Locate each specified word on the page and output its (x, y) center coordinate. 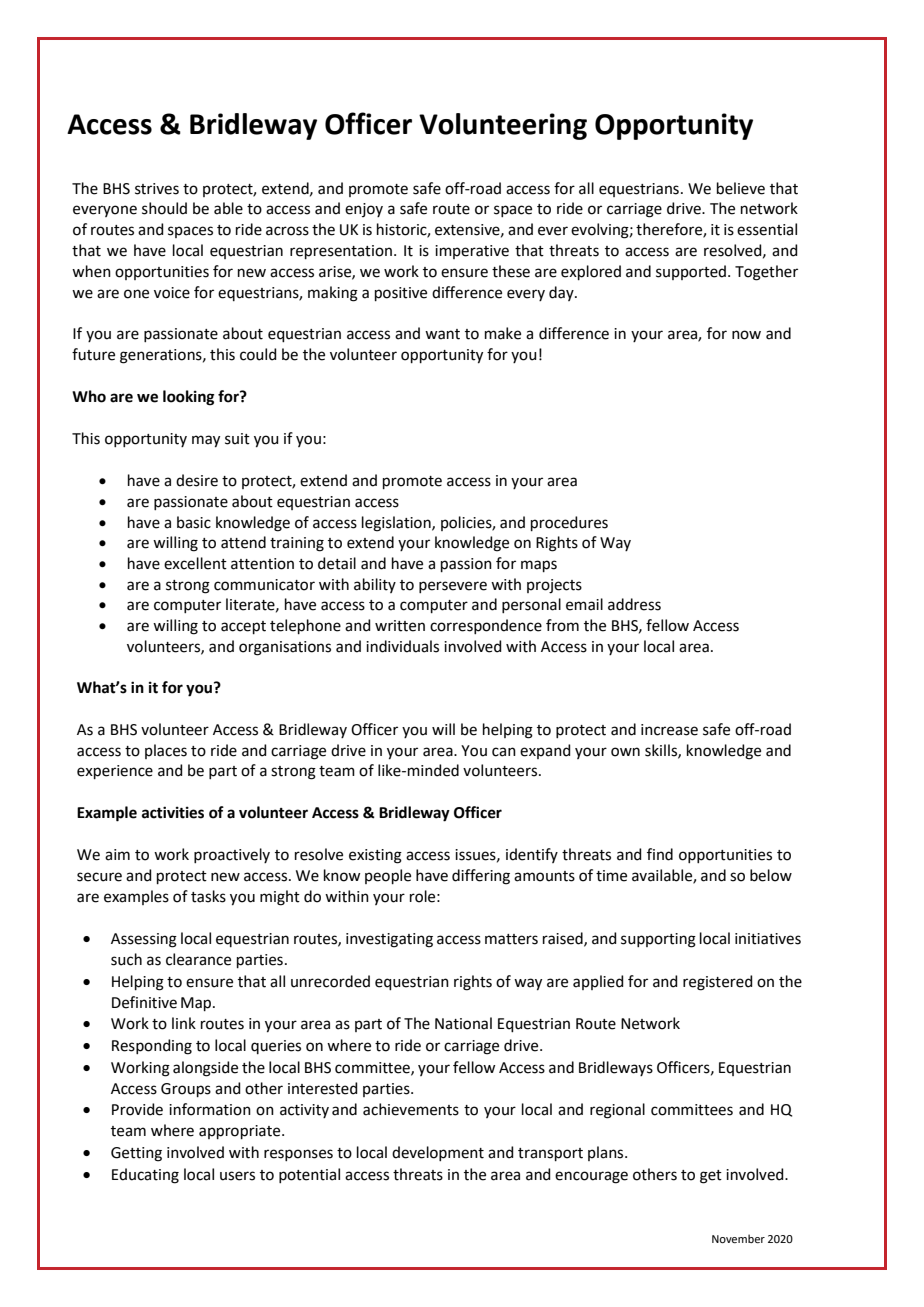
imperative (472, 252)
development (438, 1153)
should (164, 208)
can (504, 752)
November (738, 1238)
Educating (145, 1176)
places (166, 751)
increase (669, 730)
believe (741, 188)
